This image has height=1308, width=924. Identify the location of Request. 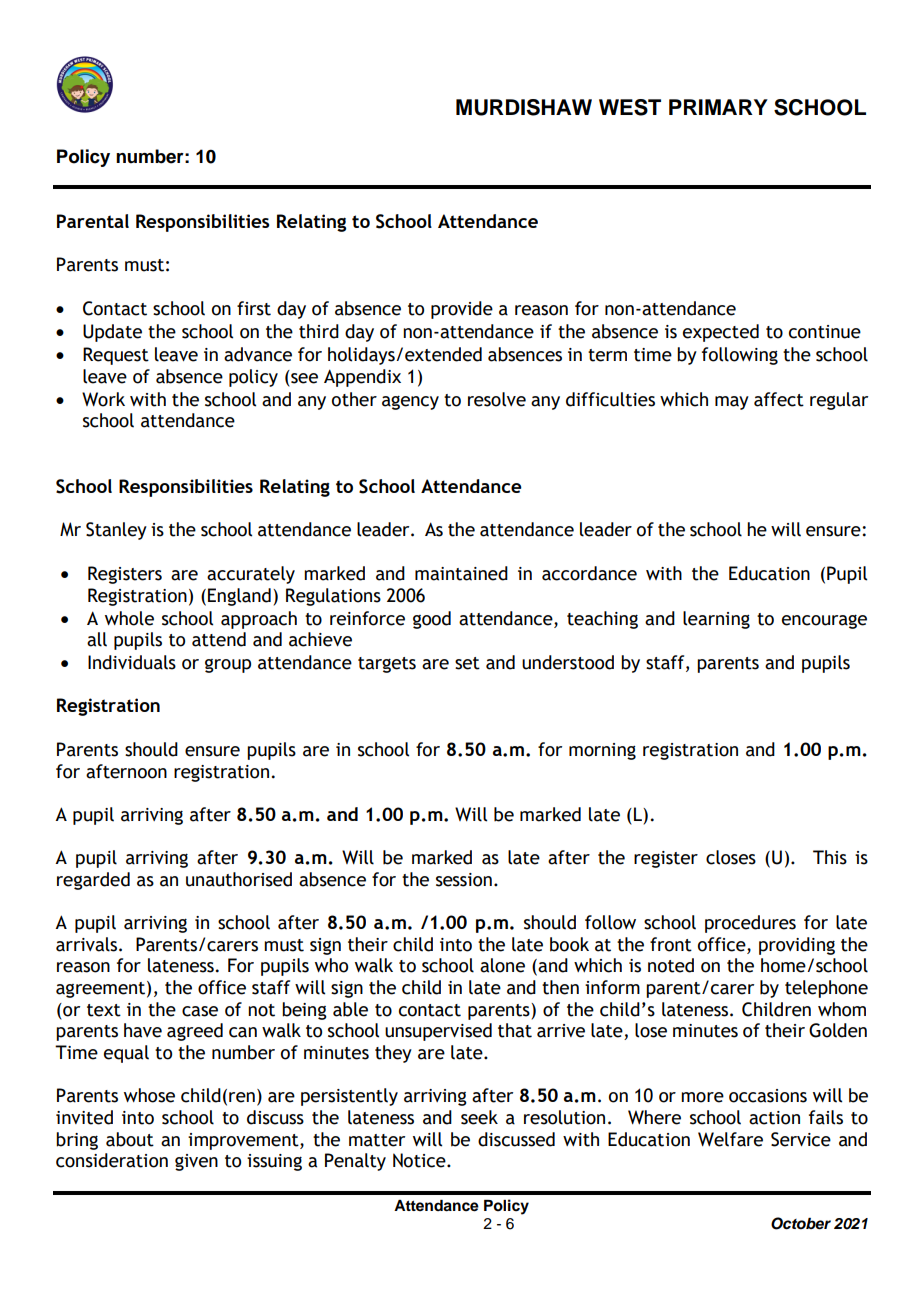
(116, 356).
